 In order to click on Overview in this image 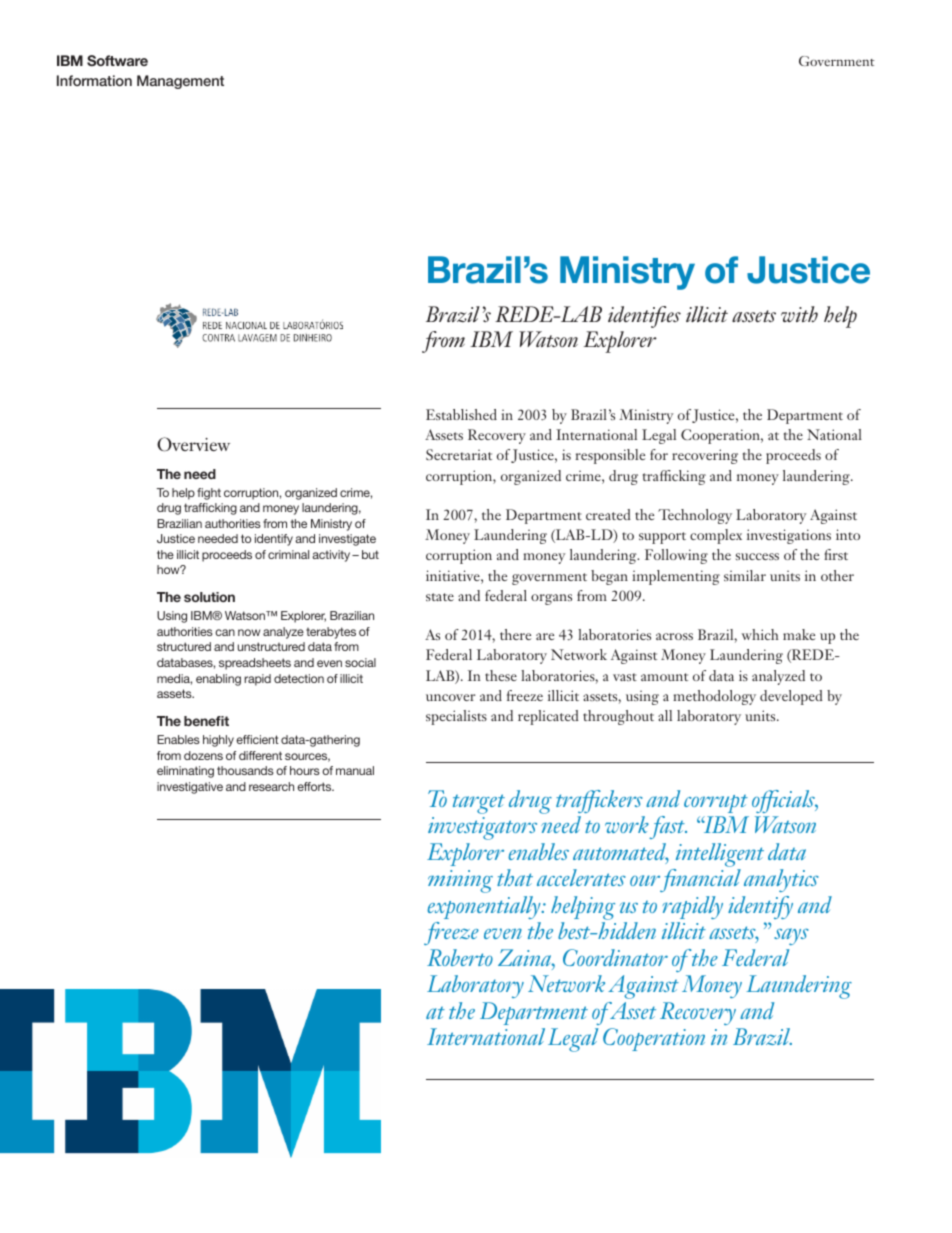, I will do `click(193, 444)`.
